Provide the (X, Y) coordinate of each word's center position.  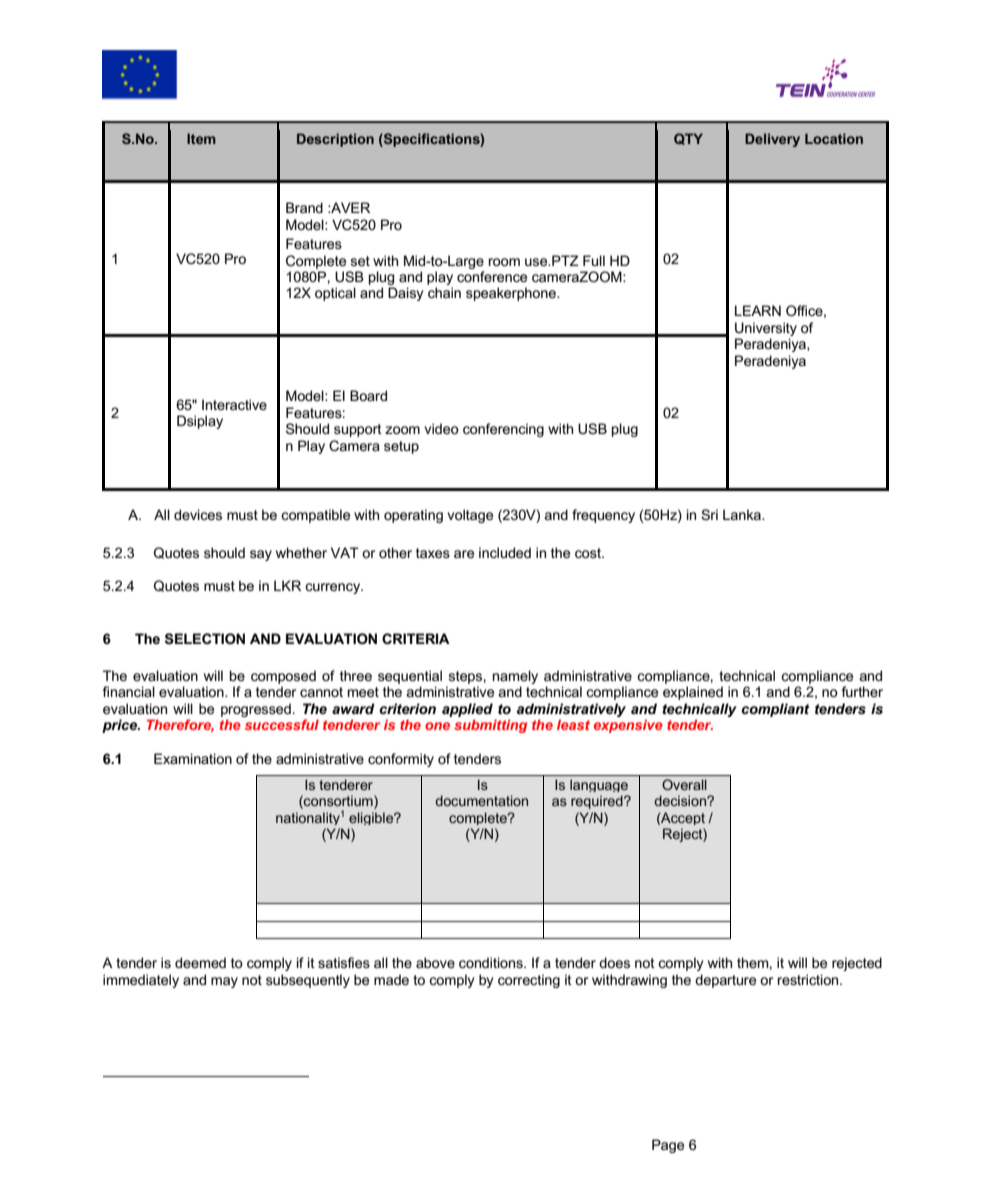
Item (201, 138)
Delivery (772, 140)
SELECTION (205, 638)
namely (515, 678)
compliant (775, 710)
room (504, 262)
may (224, 982)
